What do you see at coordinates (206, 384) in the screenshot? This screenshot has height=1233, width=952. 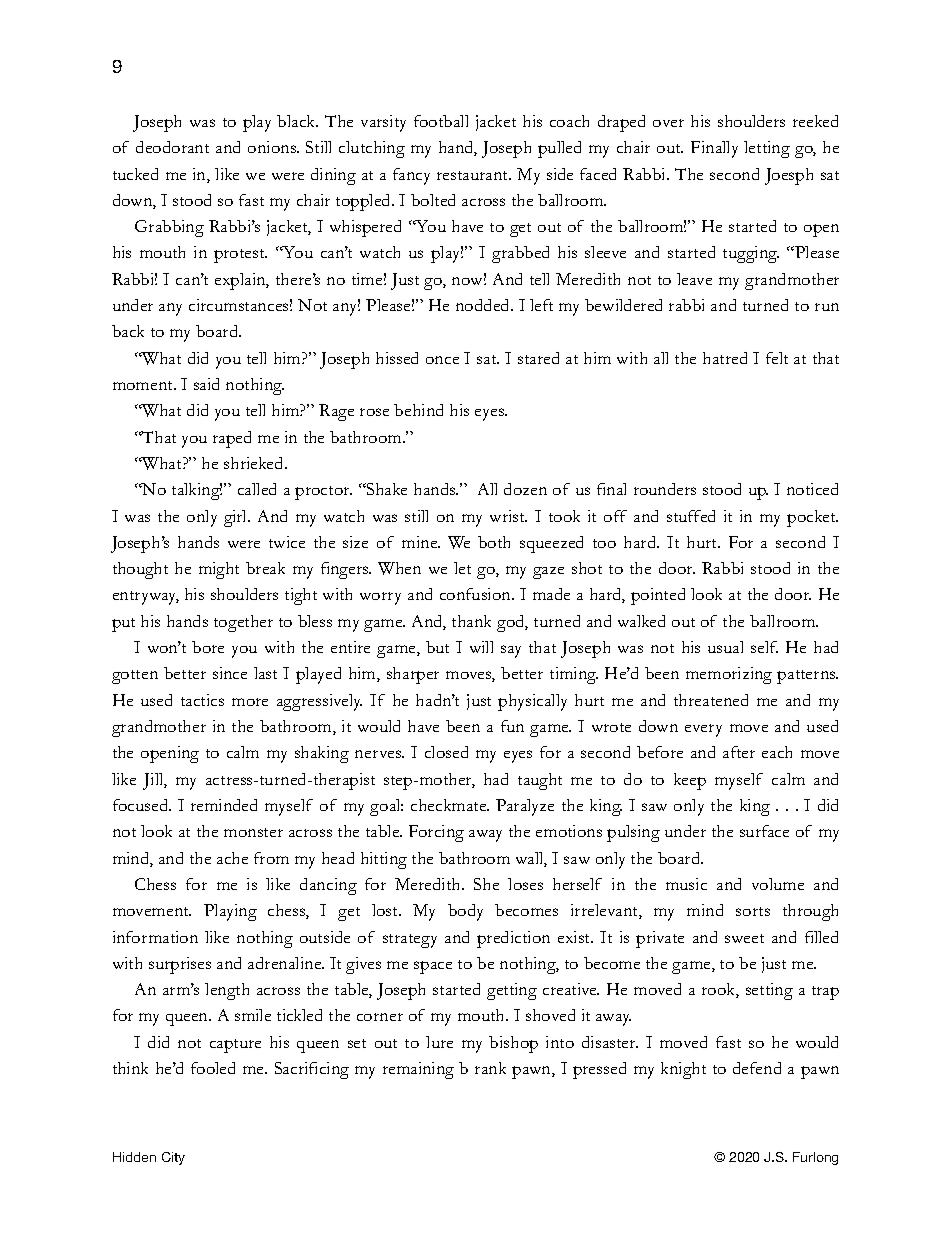 I see `said` at bounding box center [206, 384].
